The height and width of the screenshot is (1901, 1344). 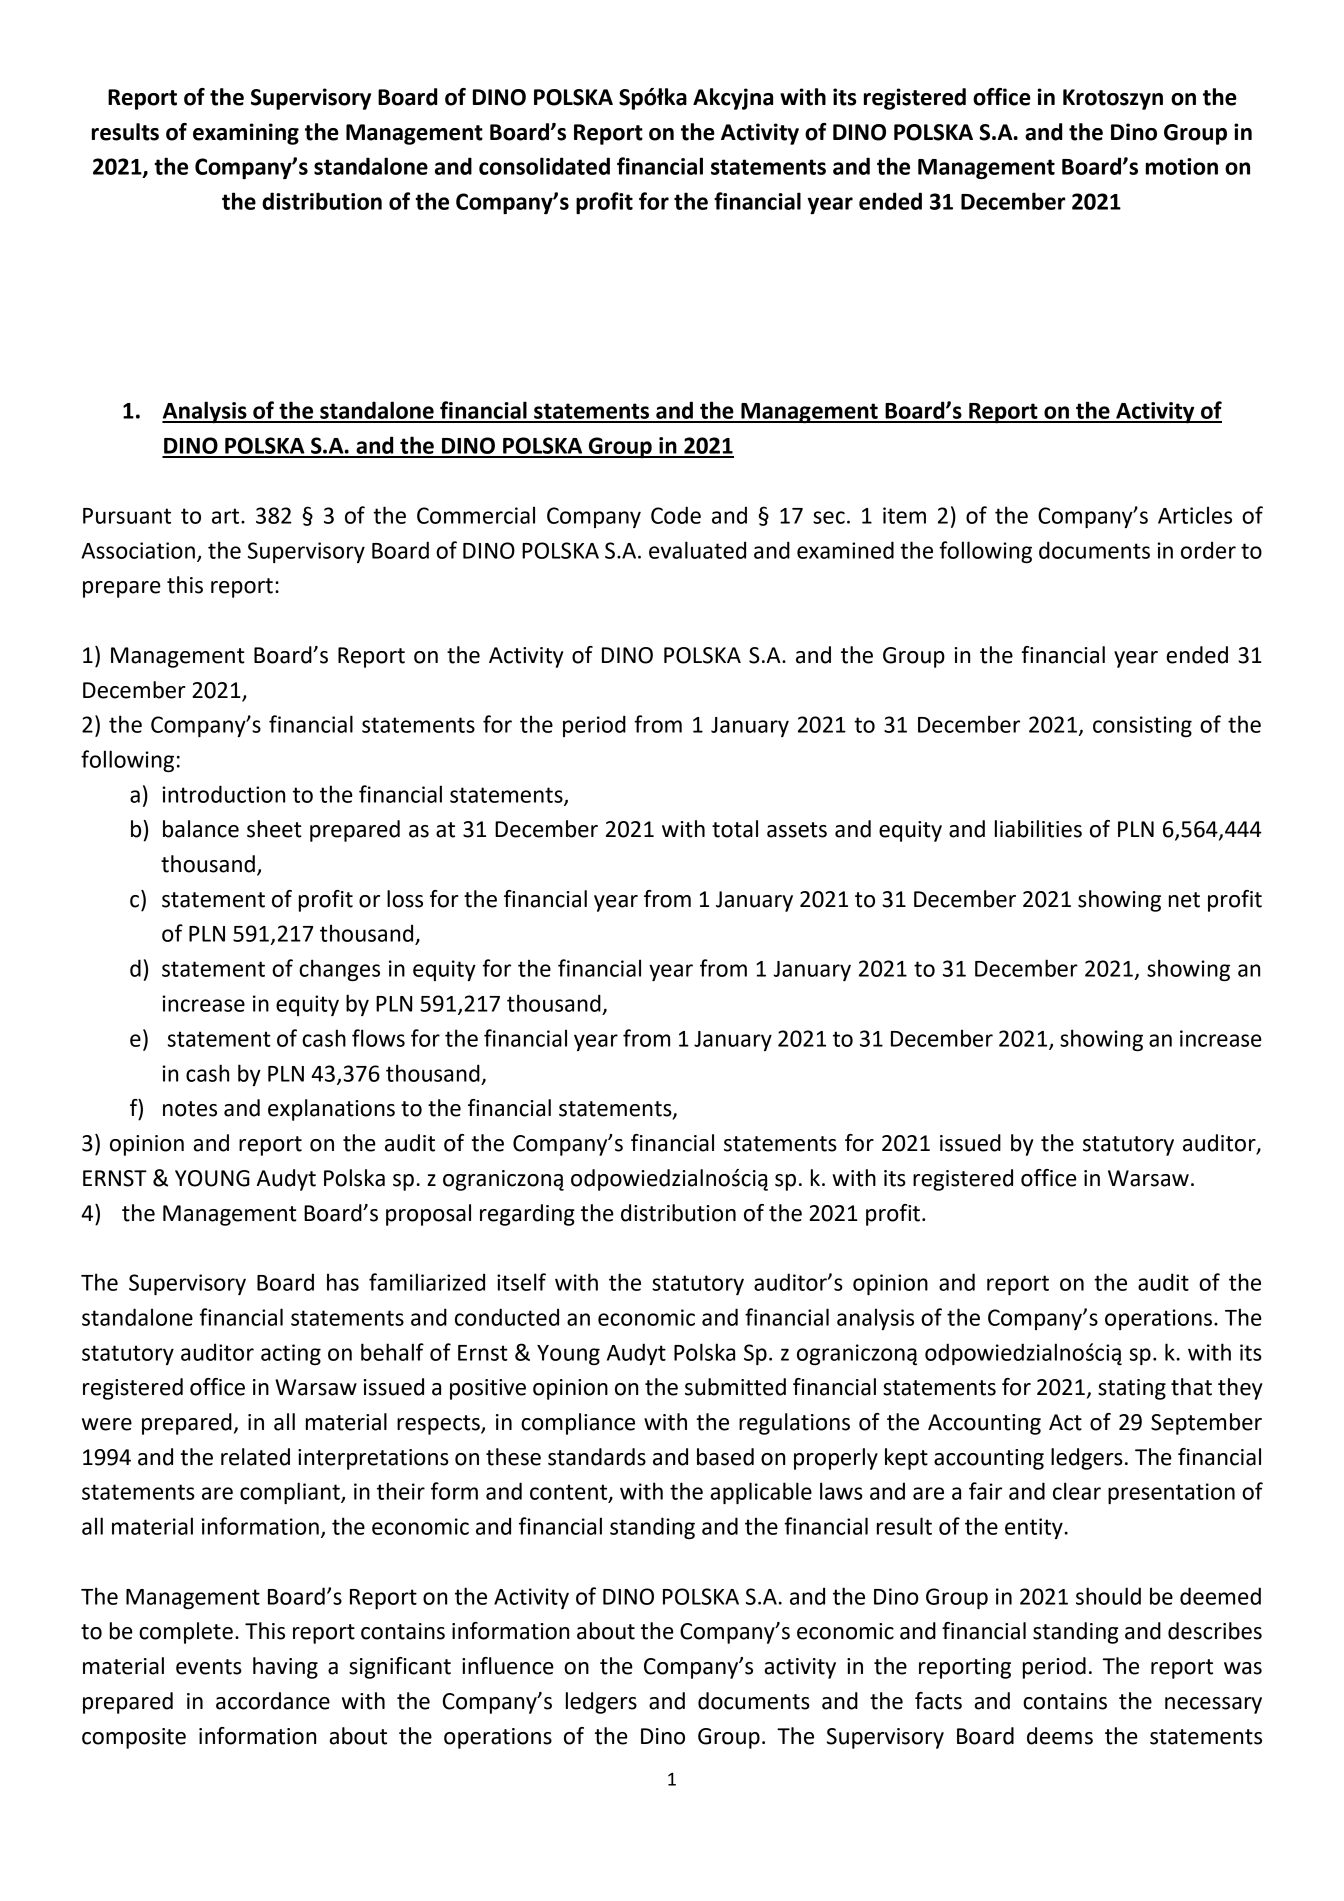 I want to click on net, so click(x=1184, y=900).
